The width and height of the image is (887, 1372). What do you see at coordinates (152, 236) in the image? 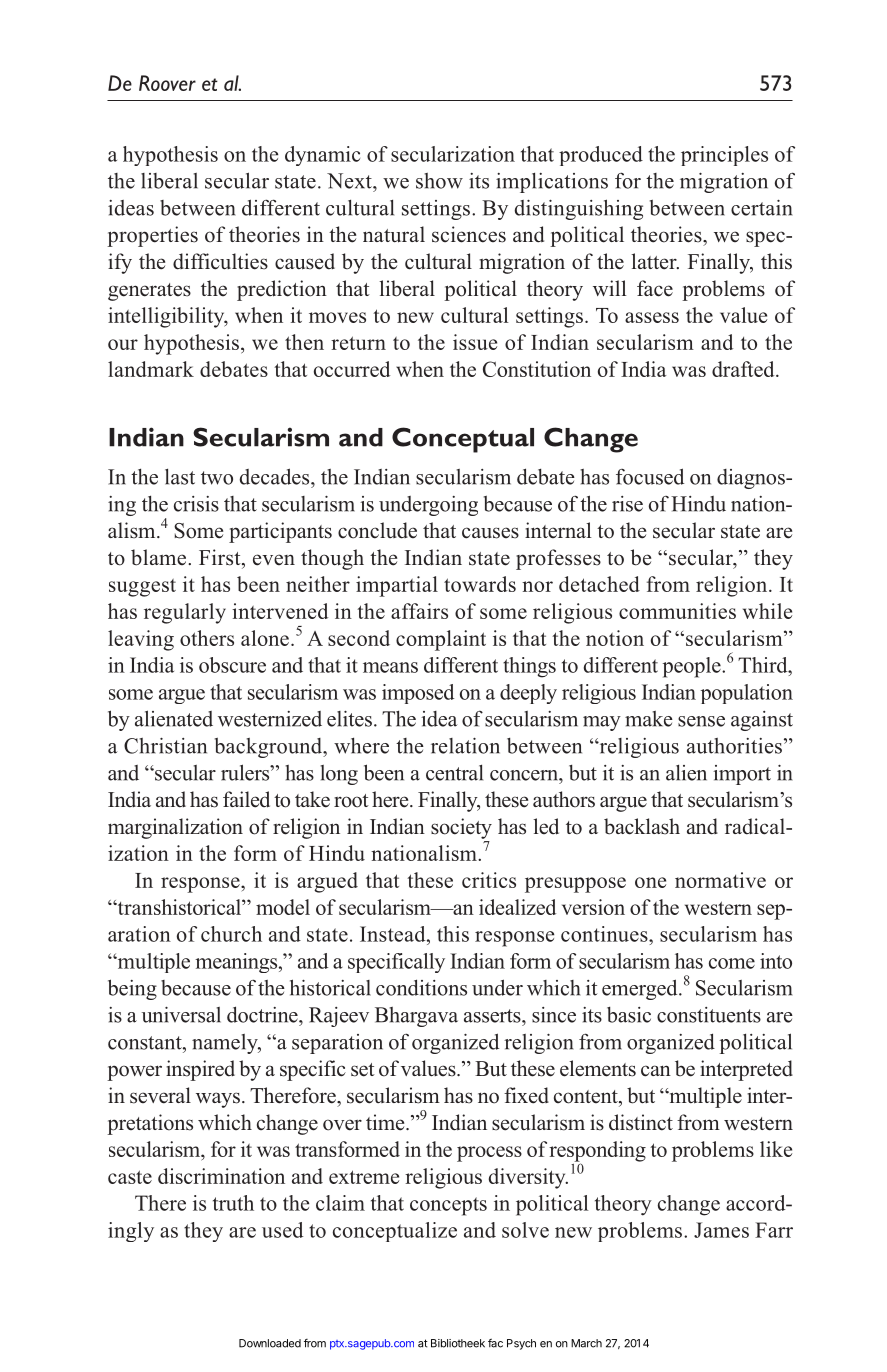
I see `properties` at bounding box center [152, 236].
